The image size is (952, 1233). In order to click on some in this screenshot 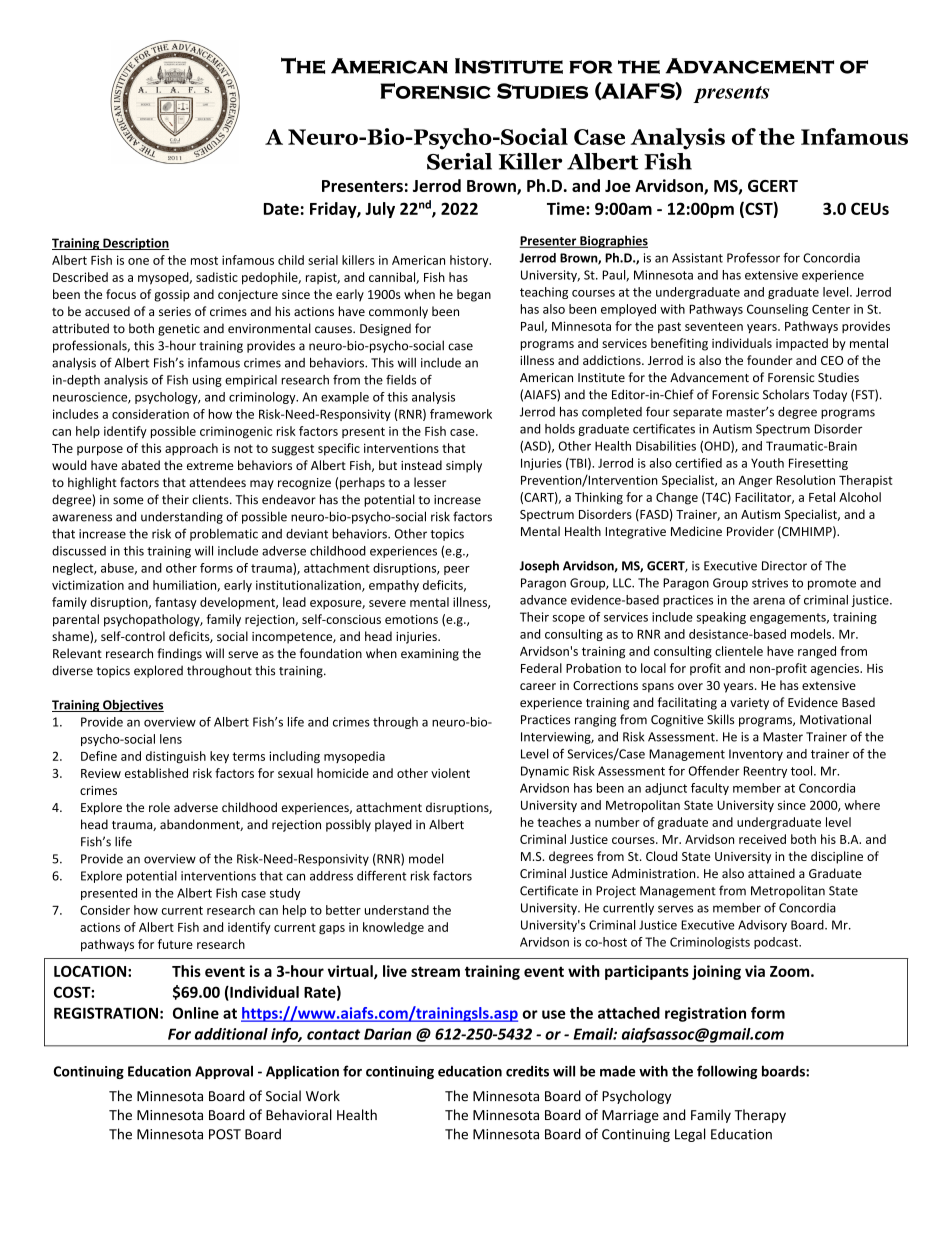, I will do `click(128, 501)`.
